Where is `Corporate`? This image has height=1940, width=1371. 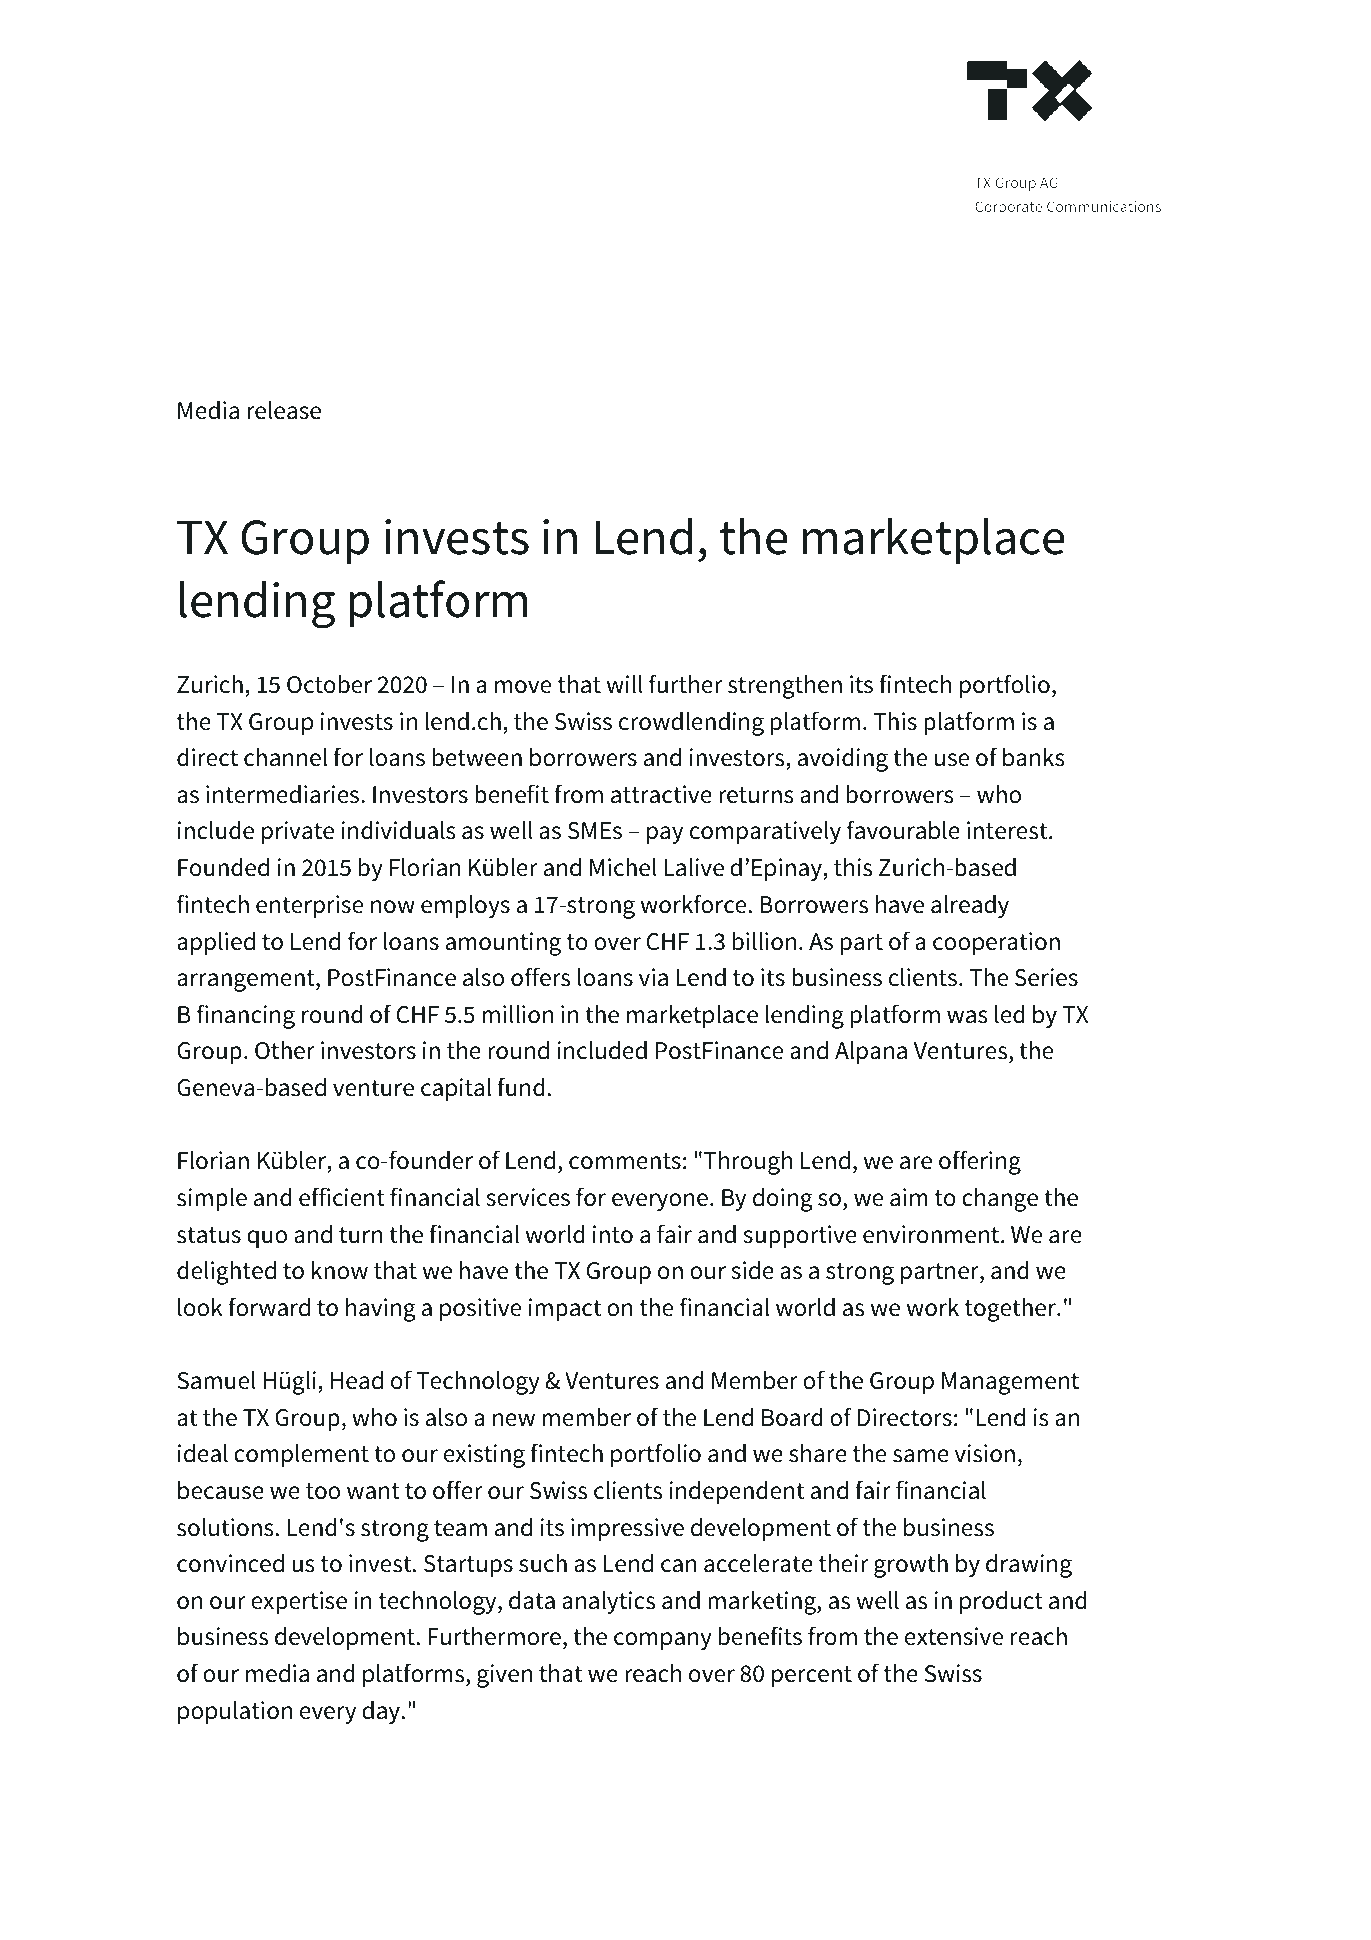
Corporate is located at coordinates (1008, 208).
